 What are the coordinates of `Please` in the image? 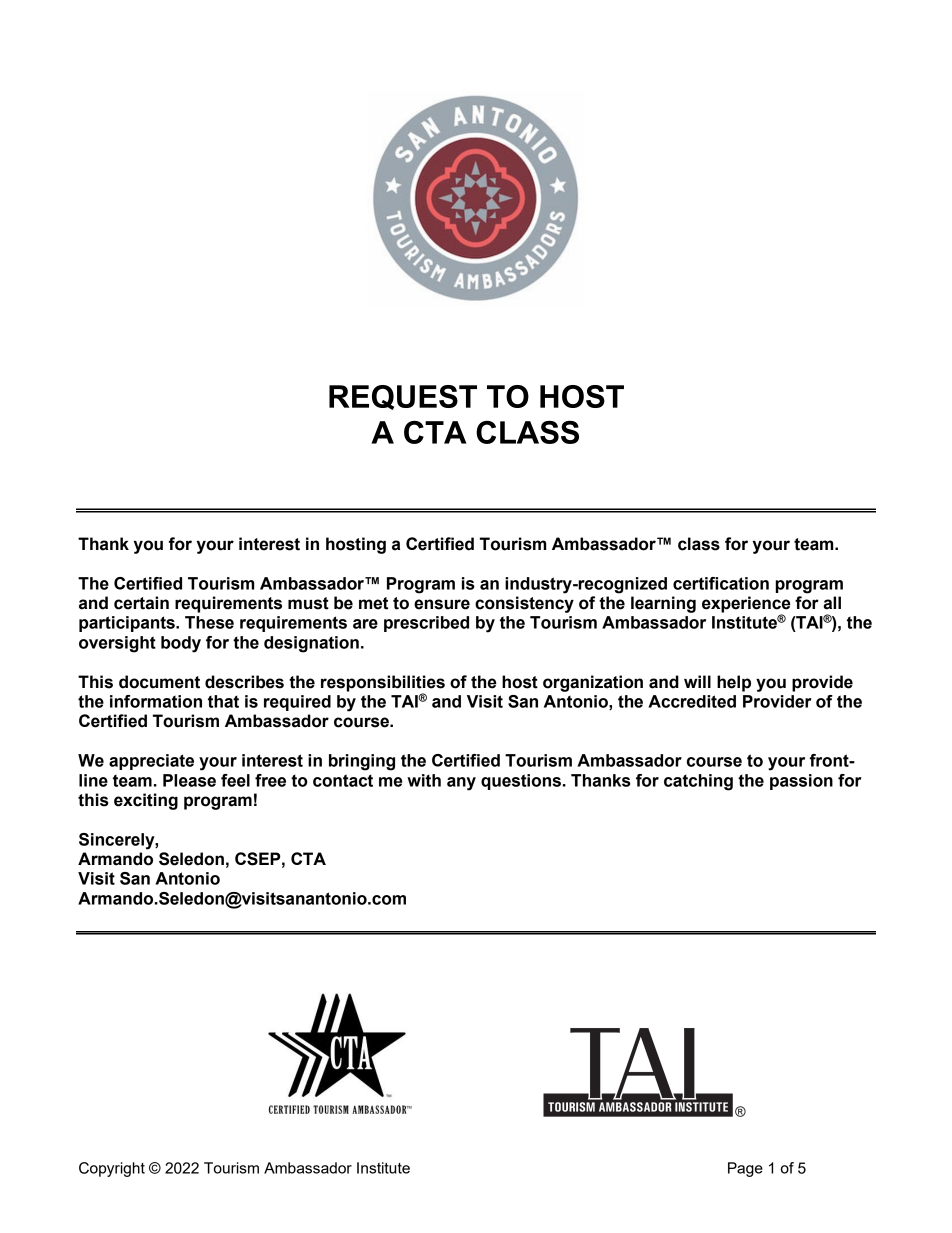 It's located at (189, 780).
